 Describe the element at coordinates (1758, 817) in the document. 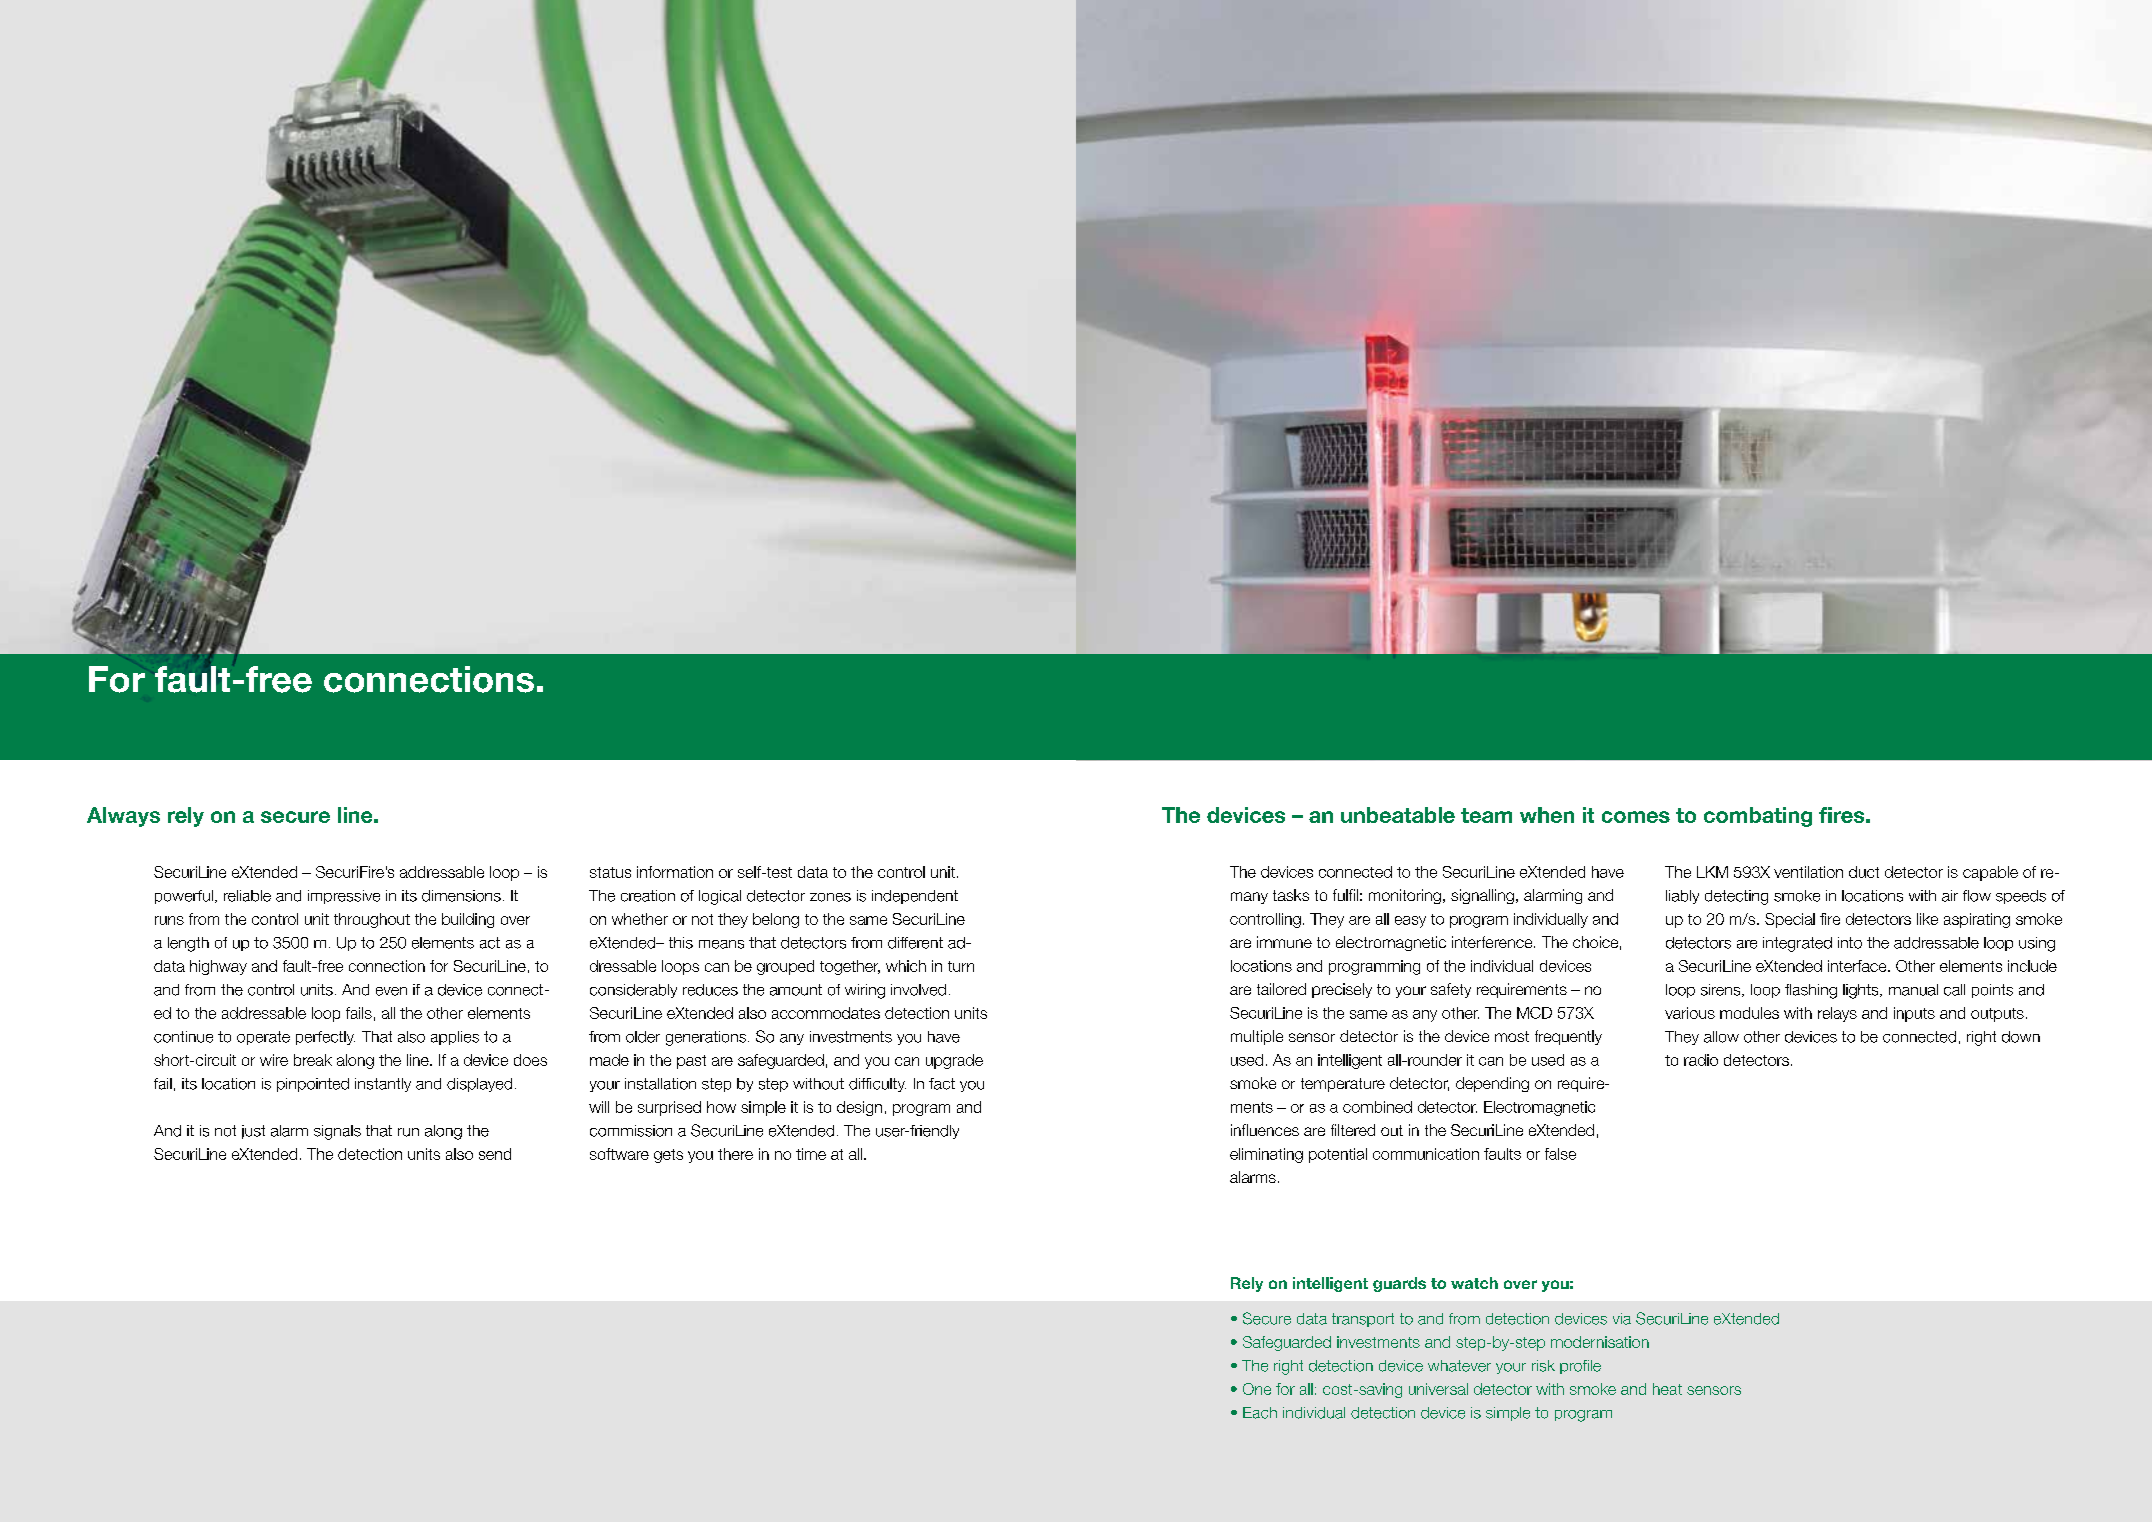

I see `combating` at that location.
